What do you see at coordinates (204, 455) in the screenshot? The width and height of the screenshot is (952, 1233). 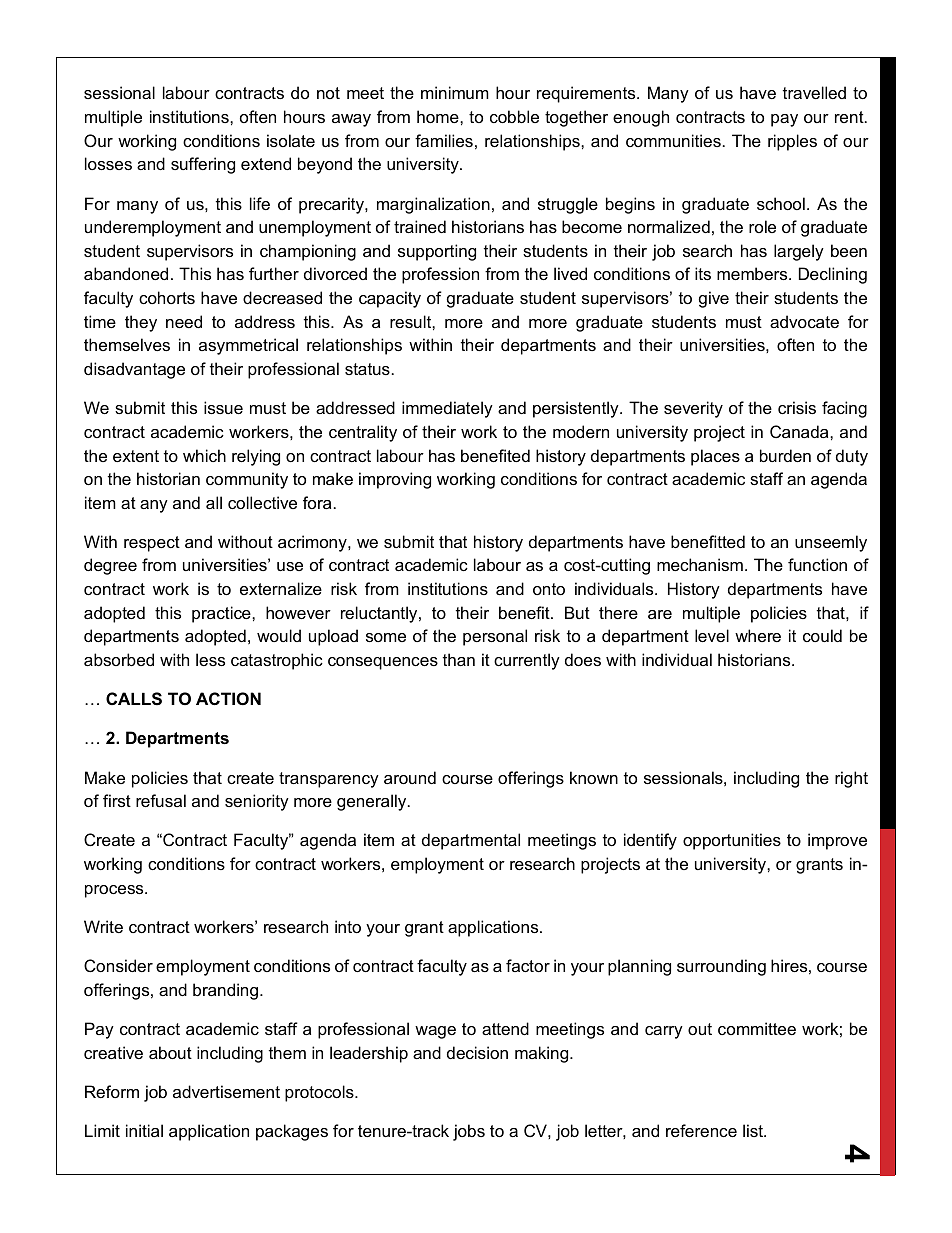 I see `which` at bounding box center [204, 455].
